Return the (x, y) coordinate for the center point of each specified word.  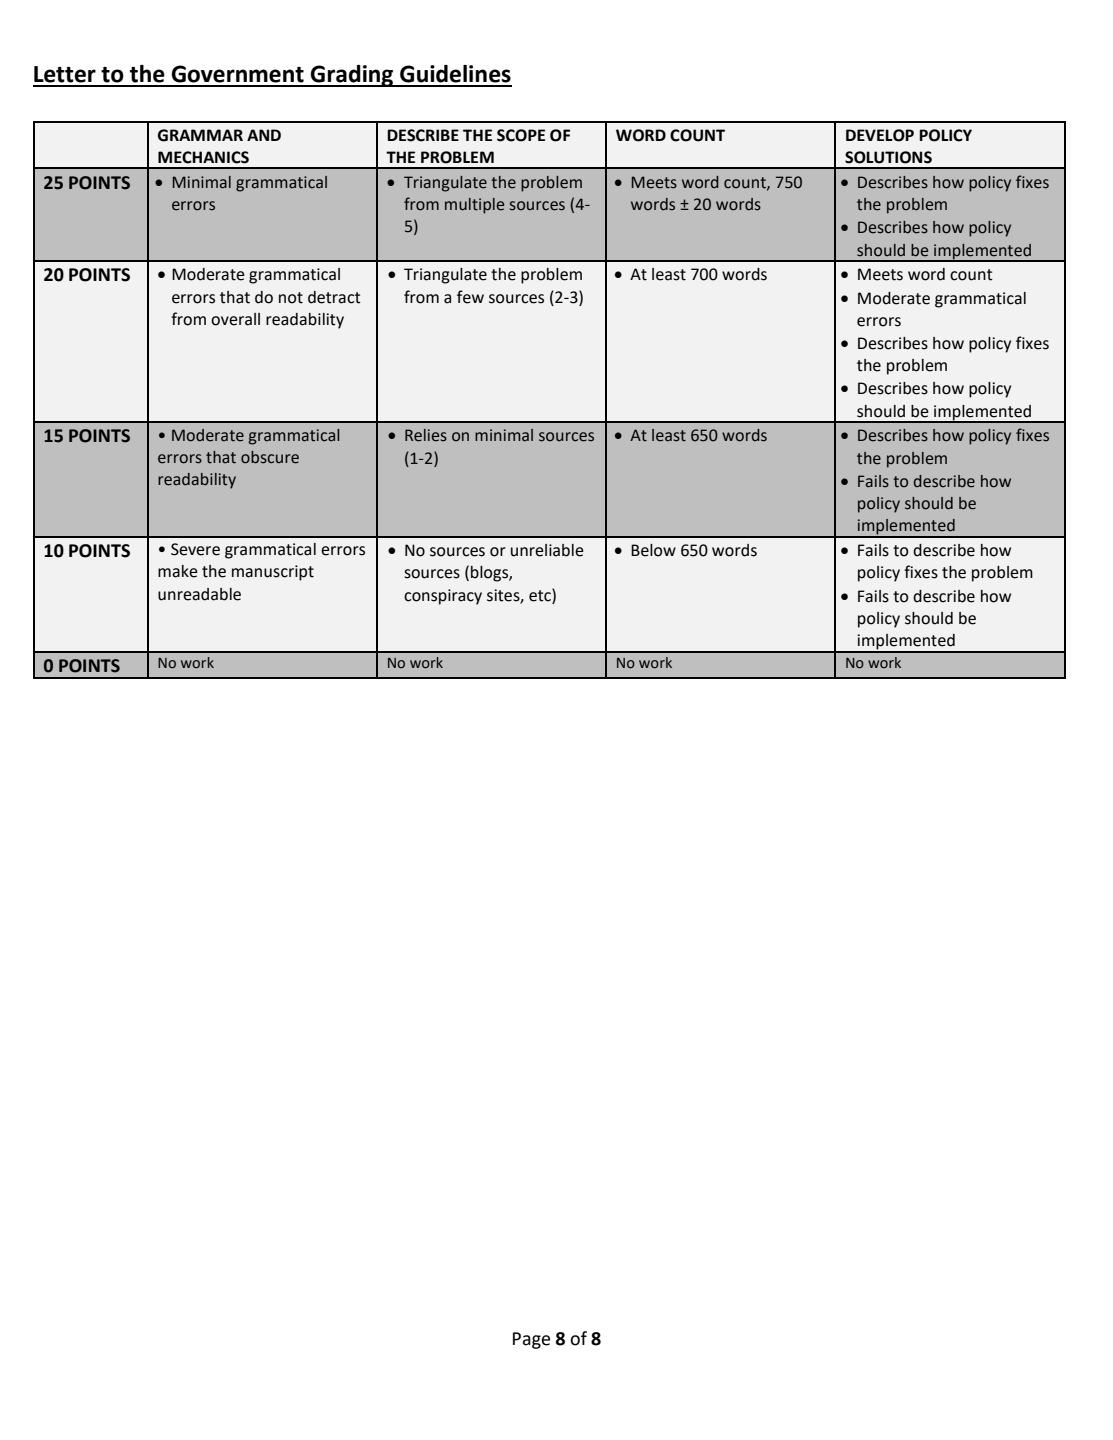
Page (531, 1340)
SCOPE (521, 135)
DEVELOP (880, 135)
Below (653, 550)
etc (541, 595)
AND (264, 135)
